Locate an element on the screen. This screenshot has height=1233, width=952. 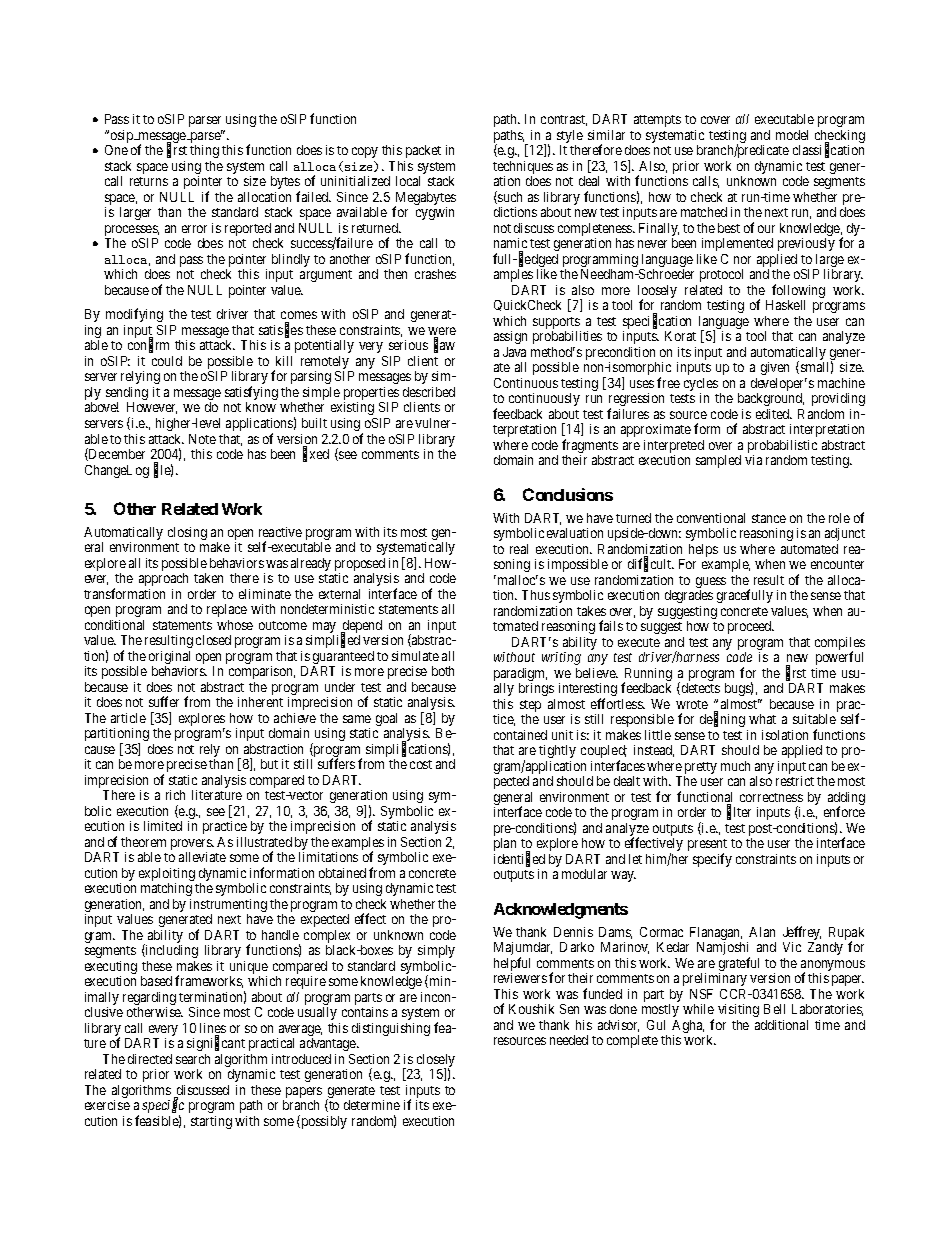
closed is located at coordinates (213, 640).
